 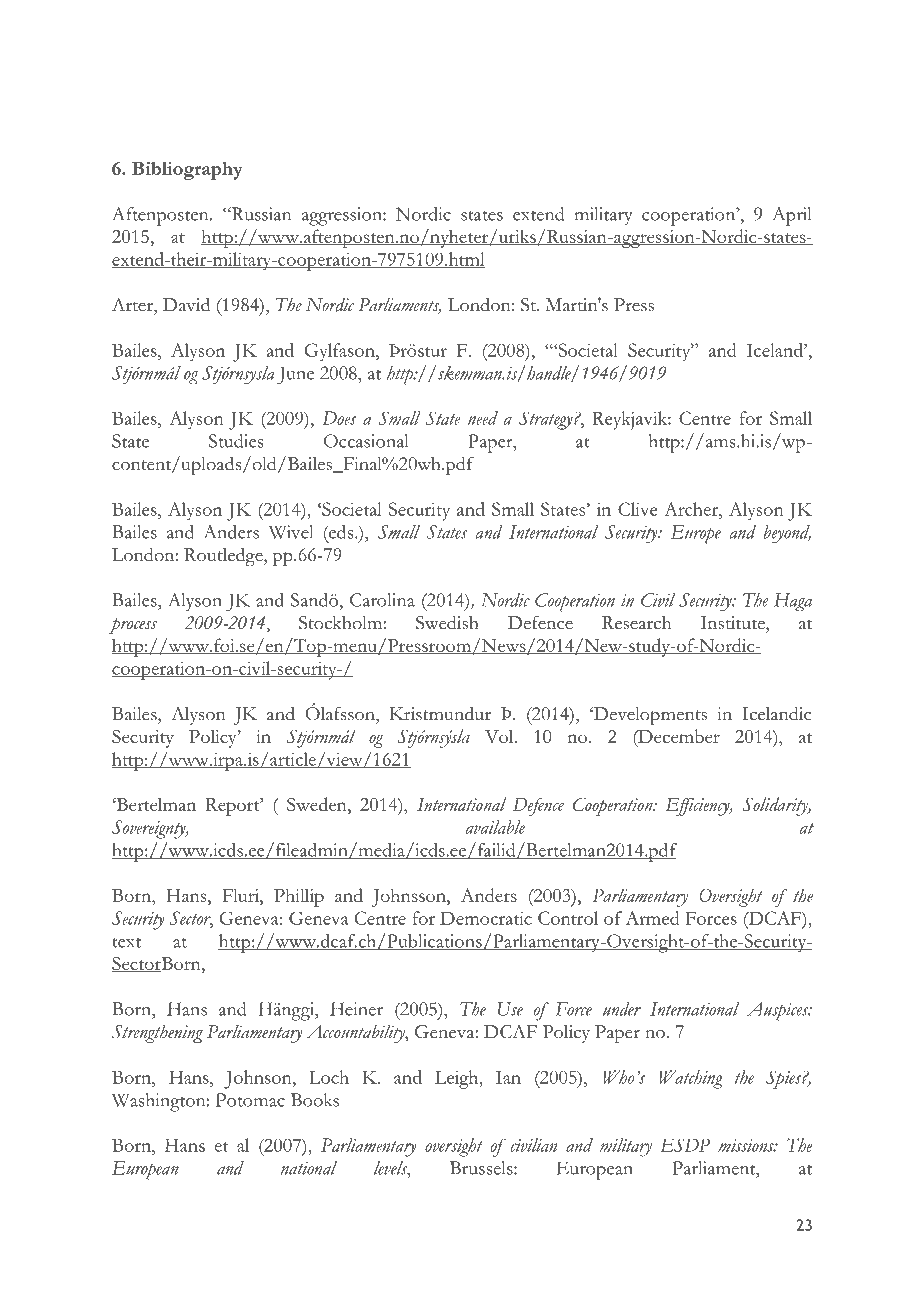 What do you see at coordinates (734, 623) in the screenshot?
I see `Institute` at bounding box center [734, 623].
